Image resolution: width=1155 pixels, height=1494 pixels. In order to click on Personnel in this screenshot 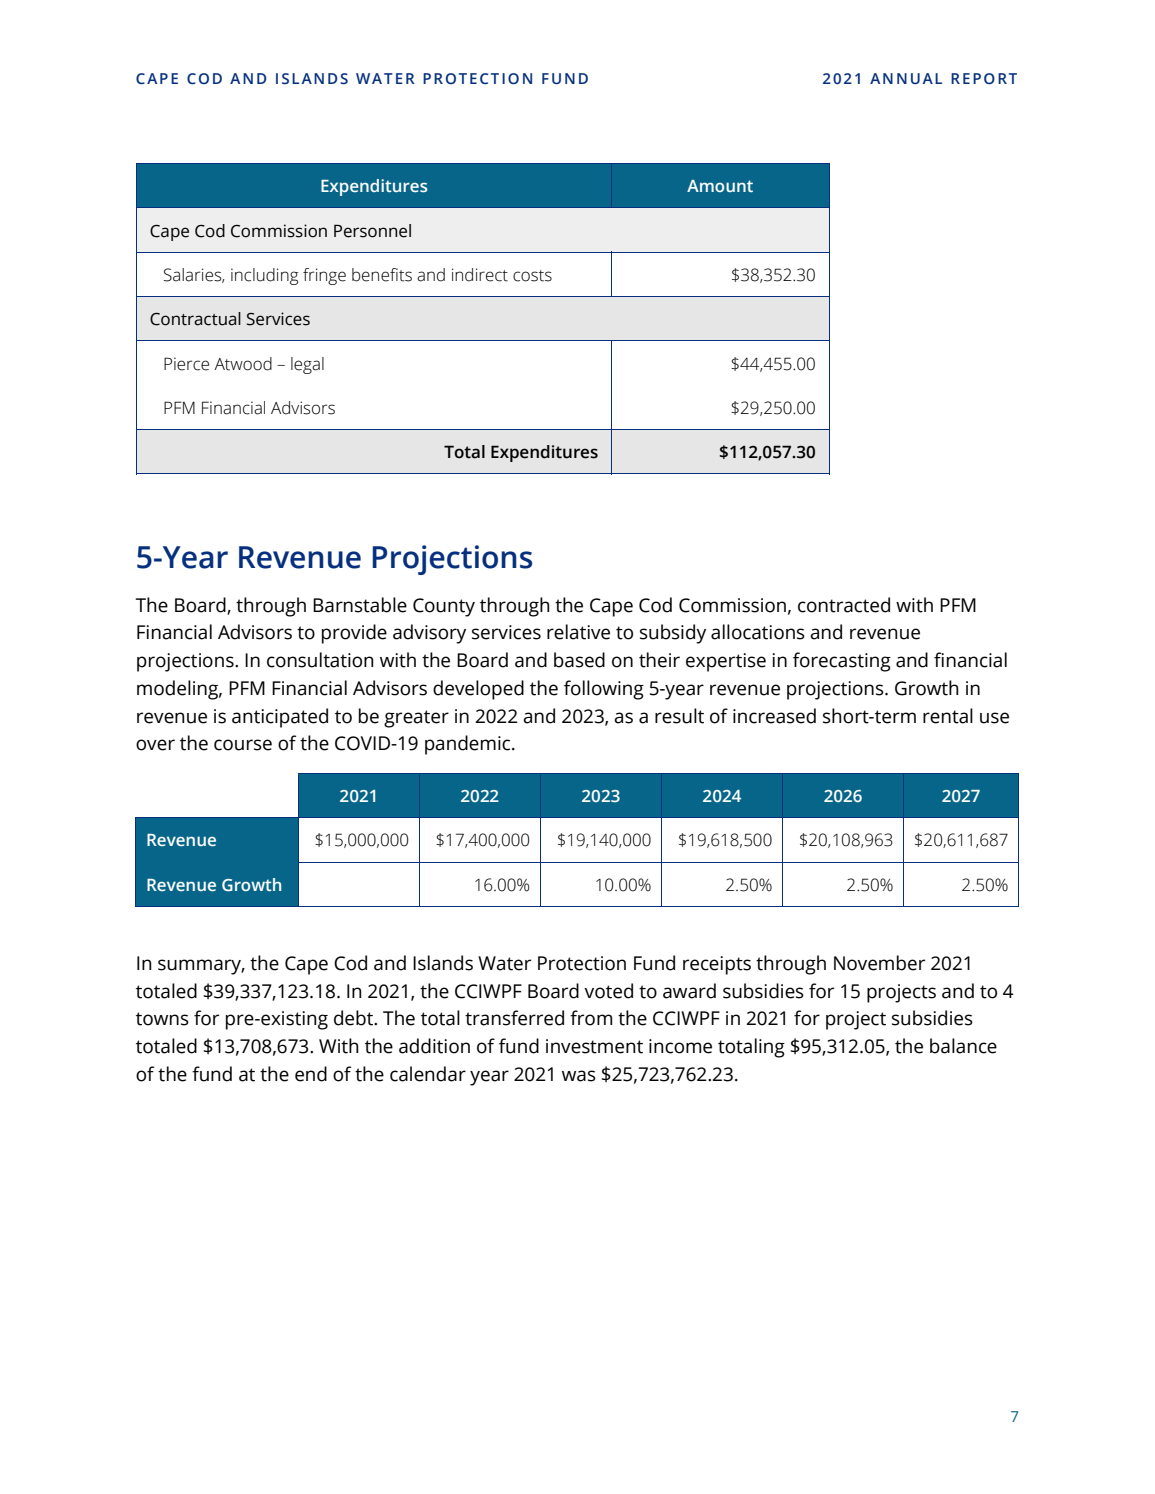, I will do `click(372, 231)`.
